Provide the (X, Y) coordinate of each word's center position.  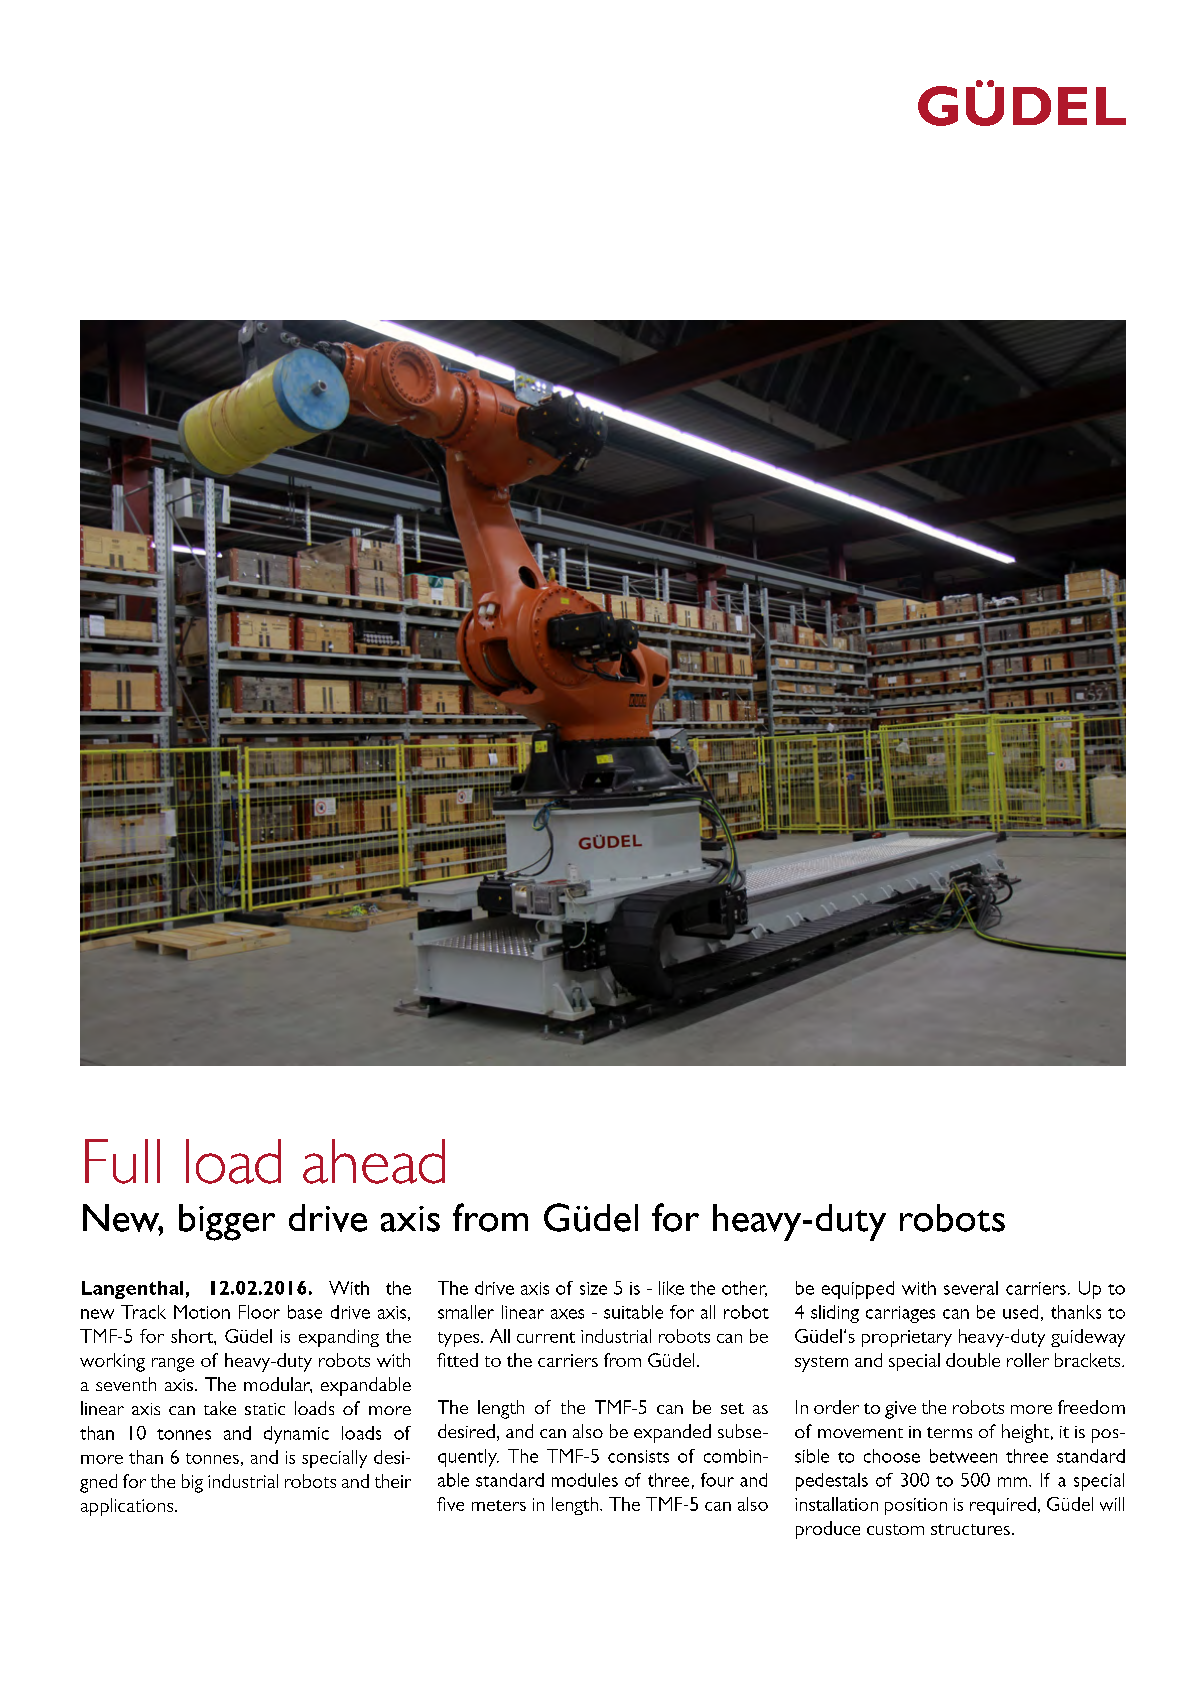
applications (128, 1507)
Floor (259, 1312)
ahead (374, 1161)
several (971, 1288)
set (732, 1408)
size (593, 1288)
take (220, 1408)
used (1020, 1312)
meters (499, 1505)
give (900, 1410)
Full (122, 1161)
